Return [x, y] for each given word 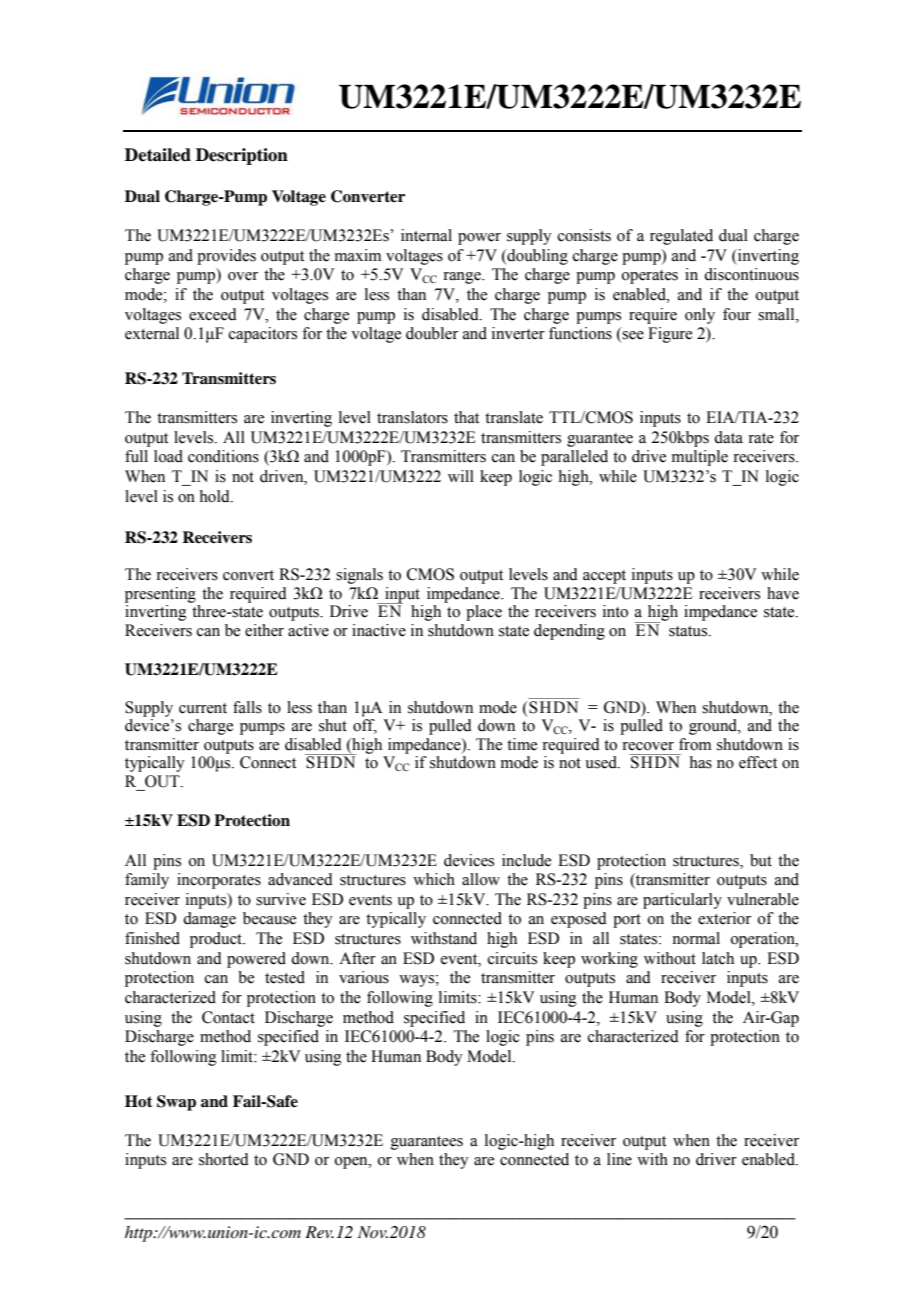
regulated [681, 237]
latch [718, 958]
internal [426, 235]
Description [242, 156]
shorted [224, 1159]
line [619, 1159]
